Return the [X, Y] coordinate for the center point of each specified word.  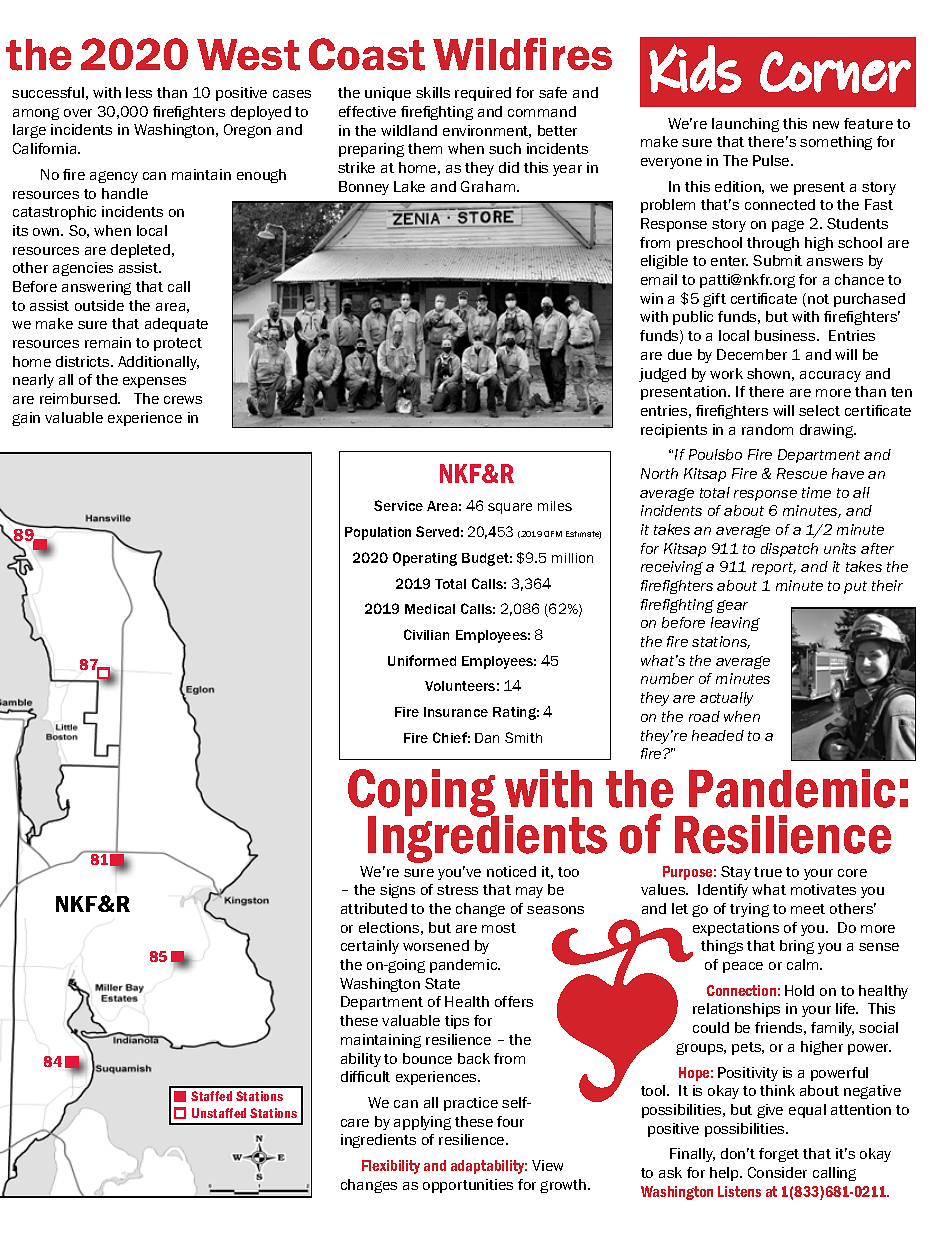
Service [398, 505]
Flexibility [391, 1167]
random [767, 429]
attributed [374, 908]
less [139, 92]
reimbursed [79, 398]
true [768, 872]
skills [433, 92]
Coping [423, 794]
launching [745, 125]
